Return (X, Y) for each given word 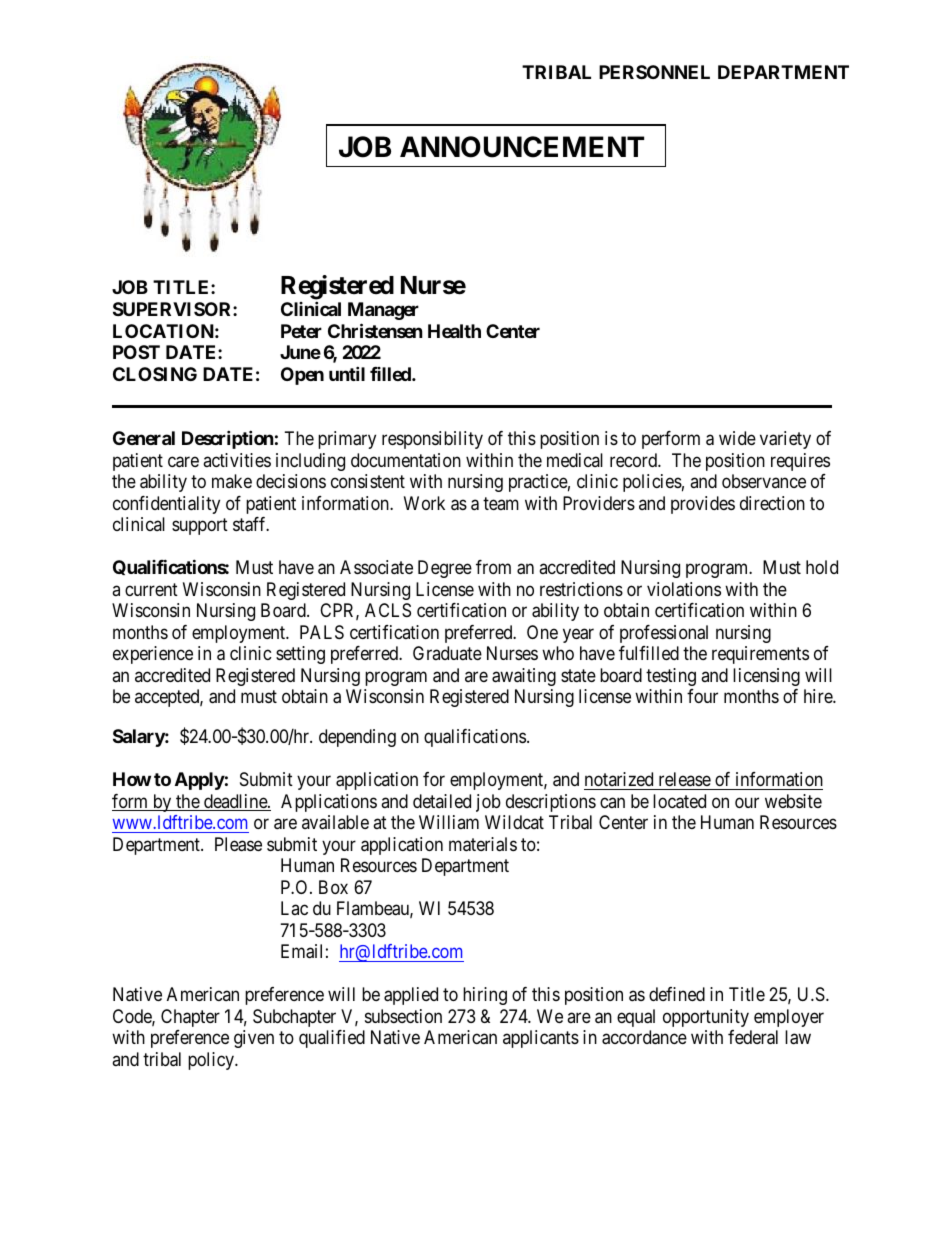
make (232, 481)
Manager (383, 311)
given (254, 1039)
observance (764, 481)
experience (153, 655)
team (501, 503)
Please (238, 844)
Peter (301, 331)
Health (454, 331)
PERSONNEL (654, 72)
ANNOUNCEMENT (522, 147)
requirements (760, 655)
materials (483, 844)
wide (737, 438)
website (793, 801)
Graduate (447, 653)
